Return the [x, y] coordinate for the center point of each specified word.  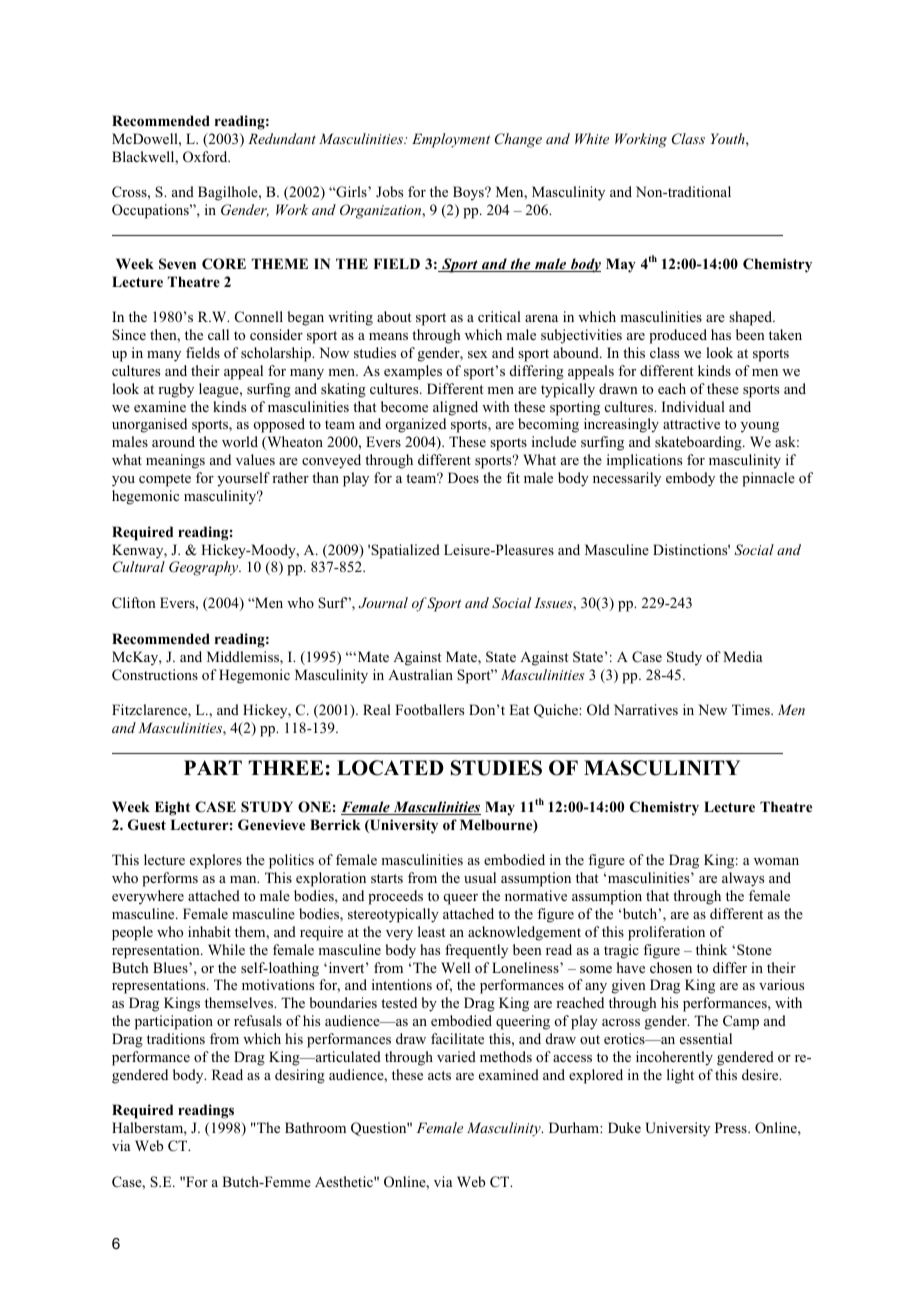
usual [480, 877]
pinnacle [768, 479]
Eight [172, 808]
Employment [451, 140]
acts [439, 1075]
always [743, 879]
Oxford [206, 157]
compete [165, 480]
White [592, 138]
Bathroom [315, 1127]
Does [463, 477]
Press [732, 1127]
